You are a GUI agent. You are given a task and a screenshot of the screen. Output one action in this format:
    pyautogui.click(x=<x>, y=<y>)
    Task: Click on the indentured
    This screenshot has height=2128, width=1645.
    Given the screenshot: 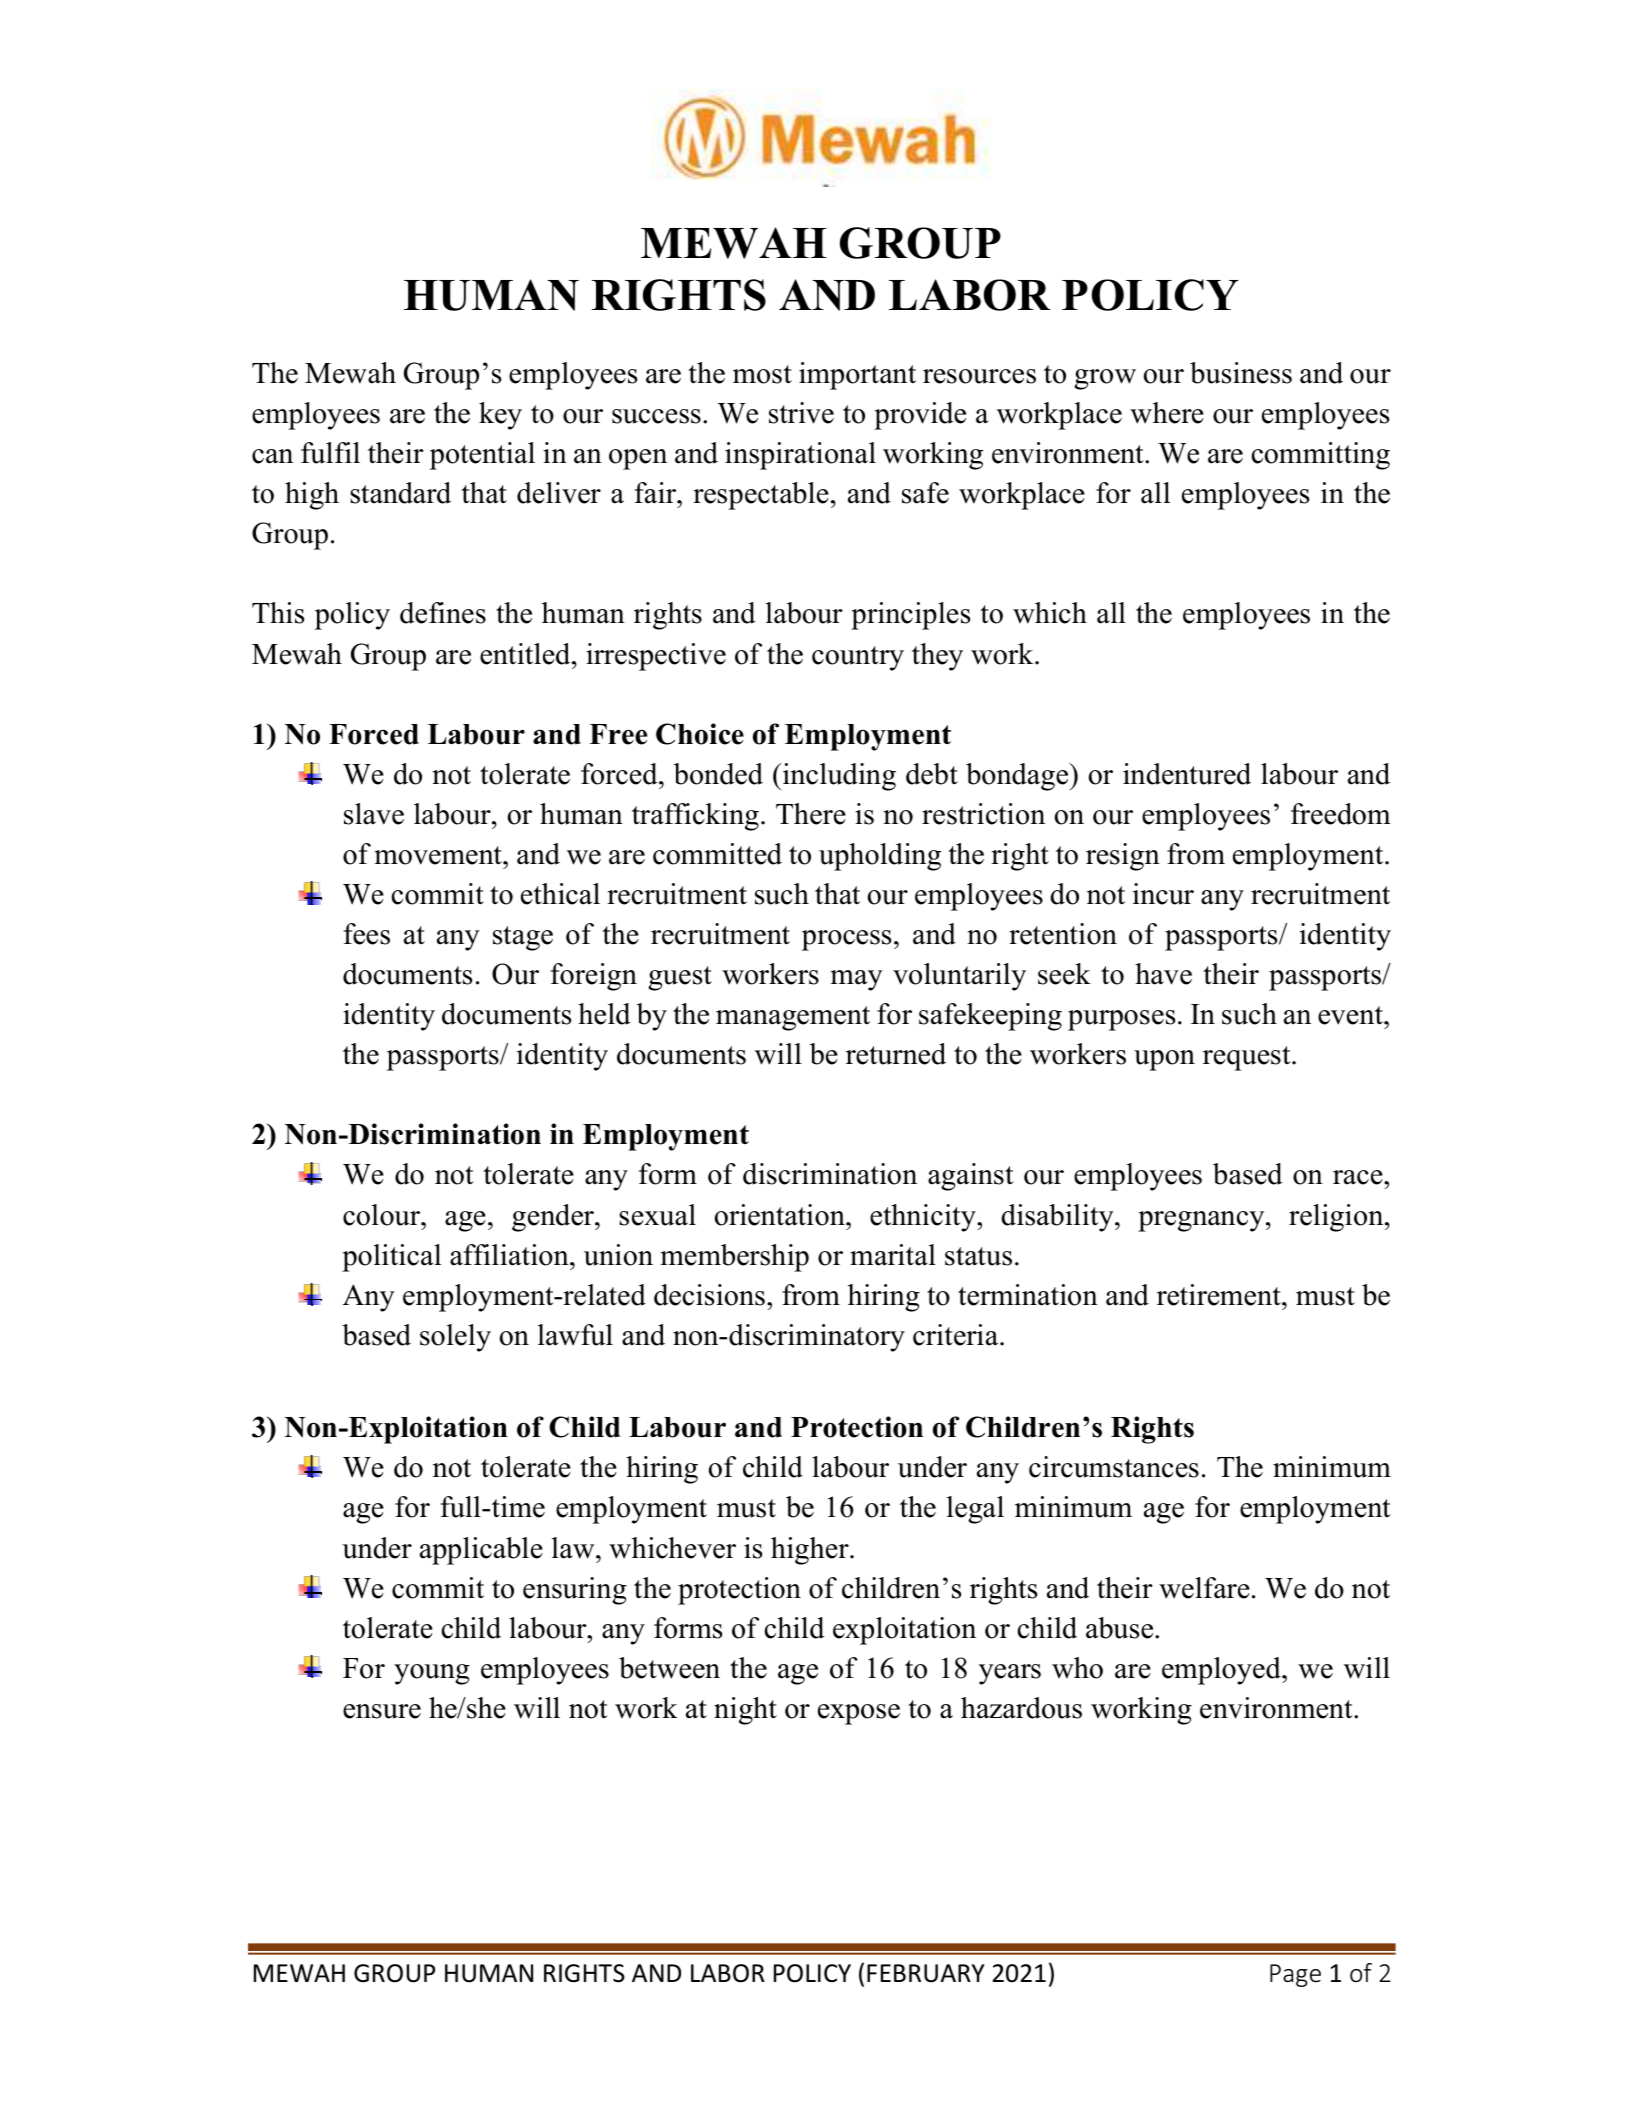 What is the action you would take?
    pyautogui.click(x=1187, y=774)
